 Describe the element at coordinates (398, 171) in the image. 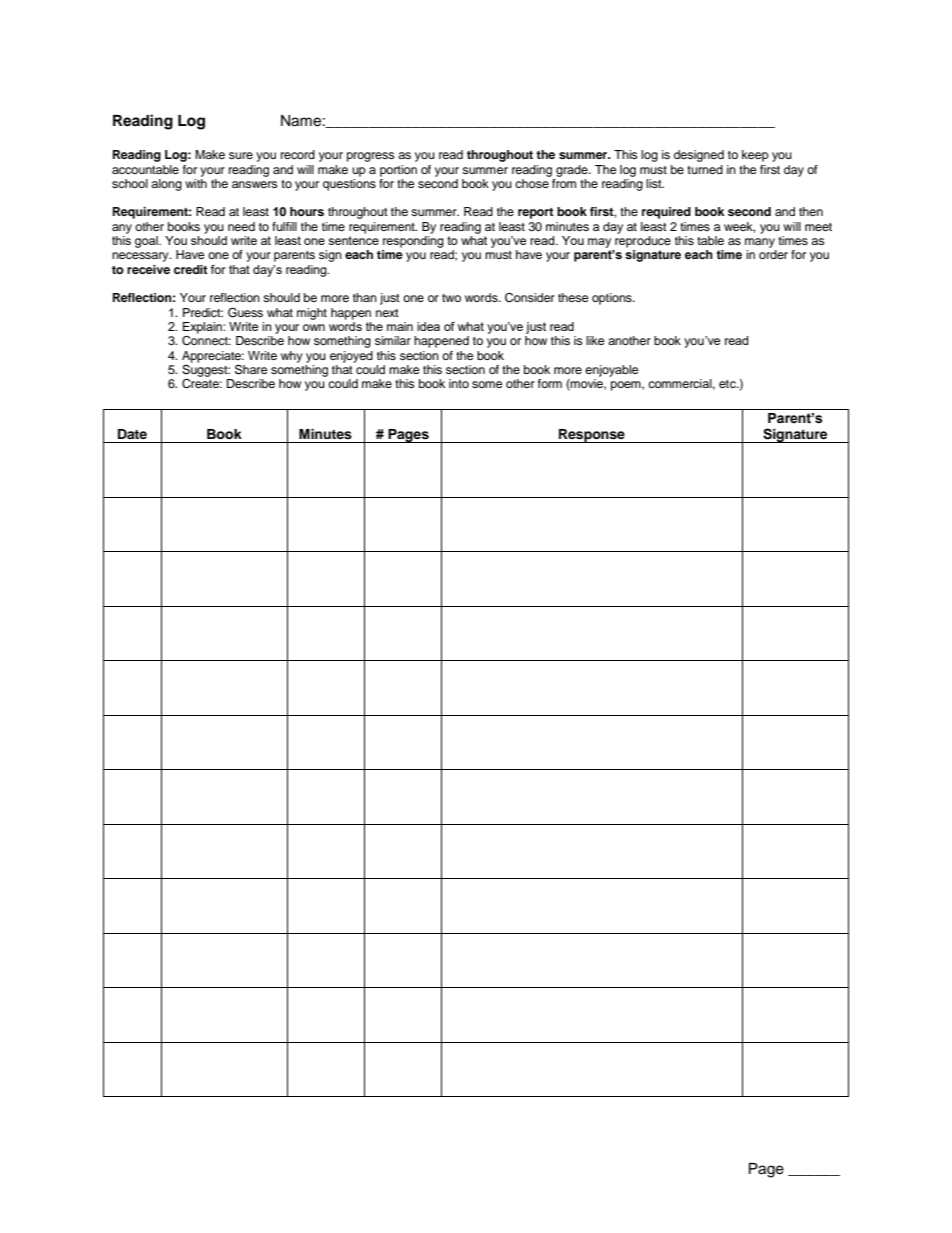

I see `portion` at that location.
